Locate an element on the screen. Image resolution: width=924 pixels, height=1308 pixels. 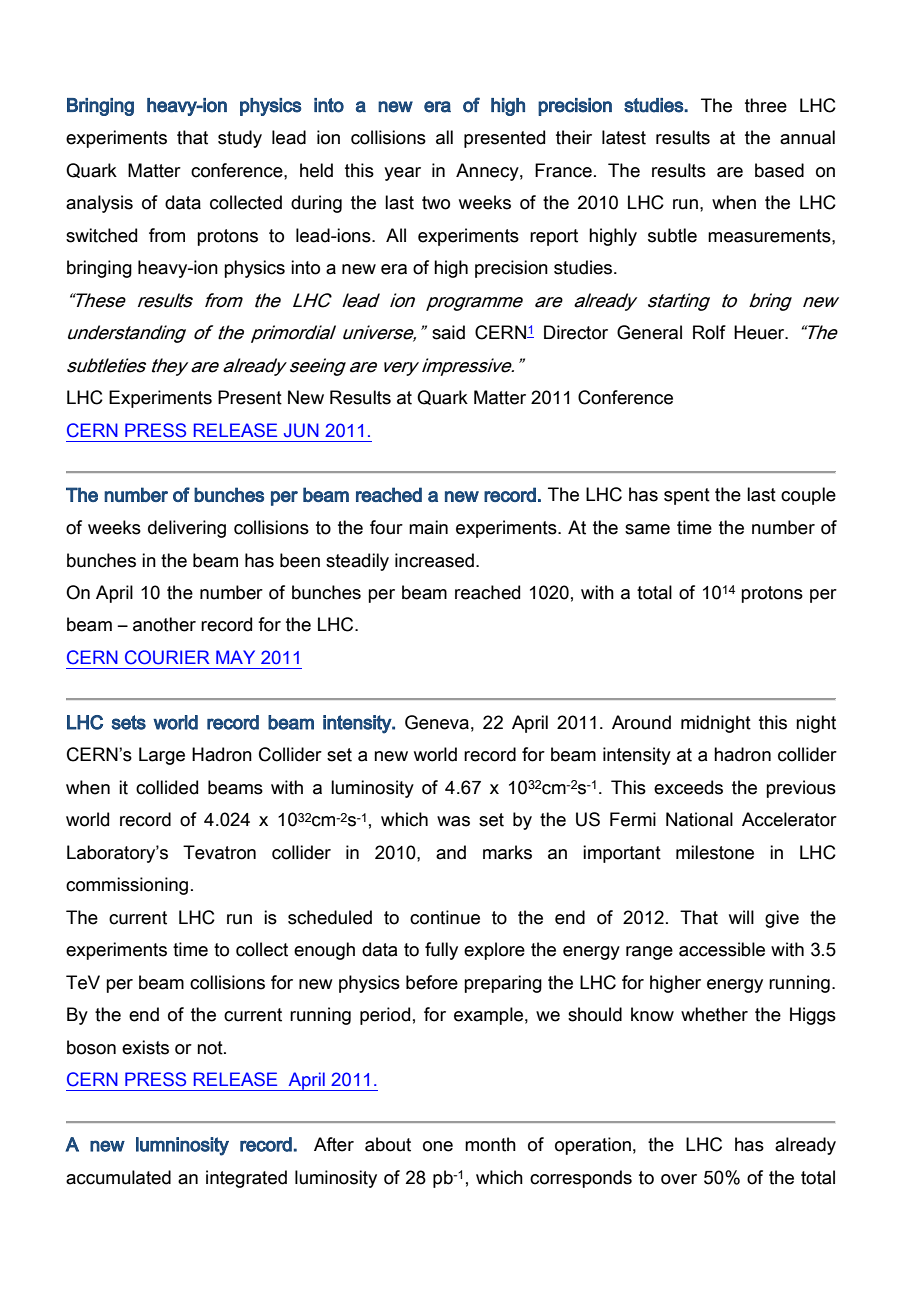
month is located at coordinates (490, 1144).
